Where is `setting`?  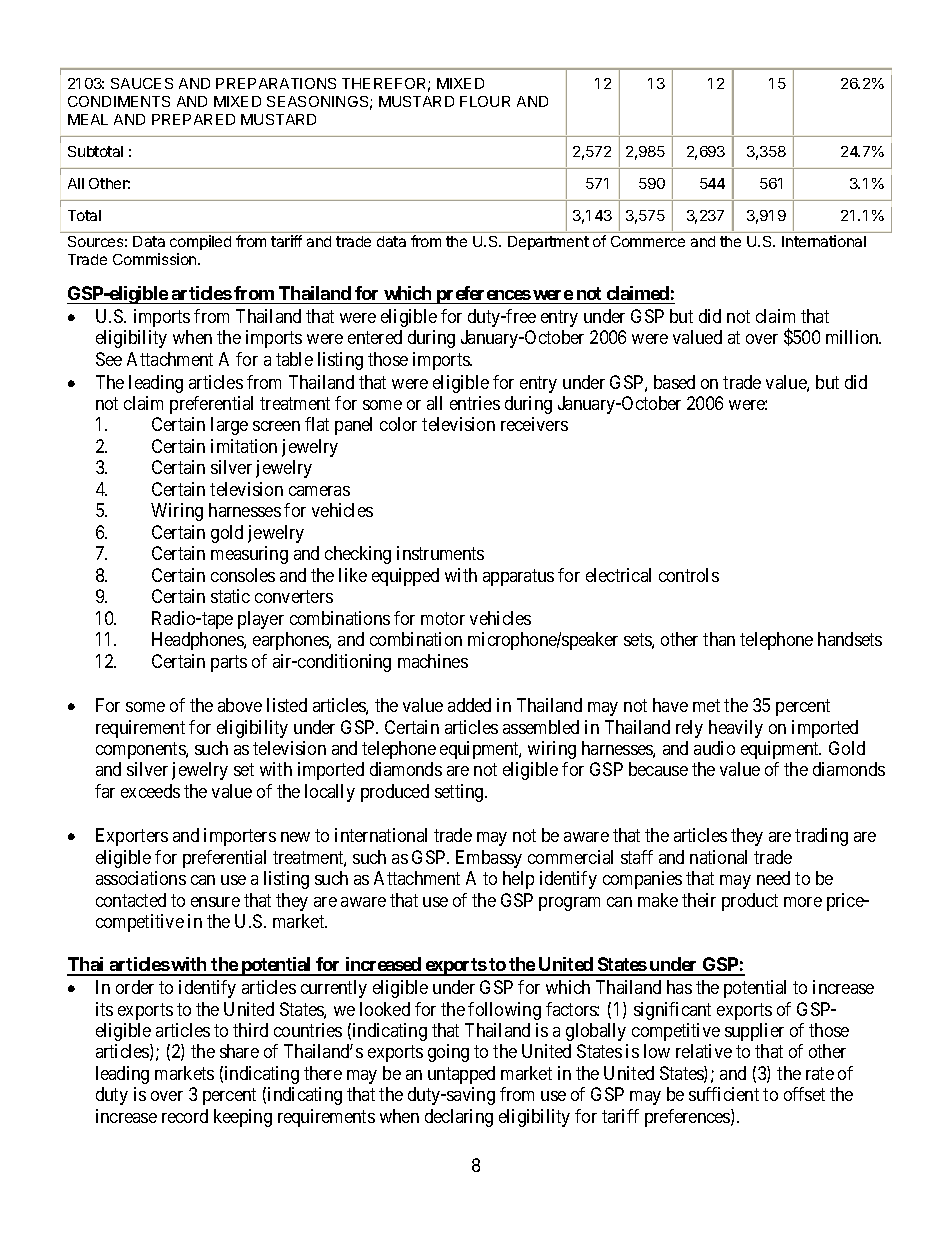 setting is located at coordinates (460, 793).
